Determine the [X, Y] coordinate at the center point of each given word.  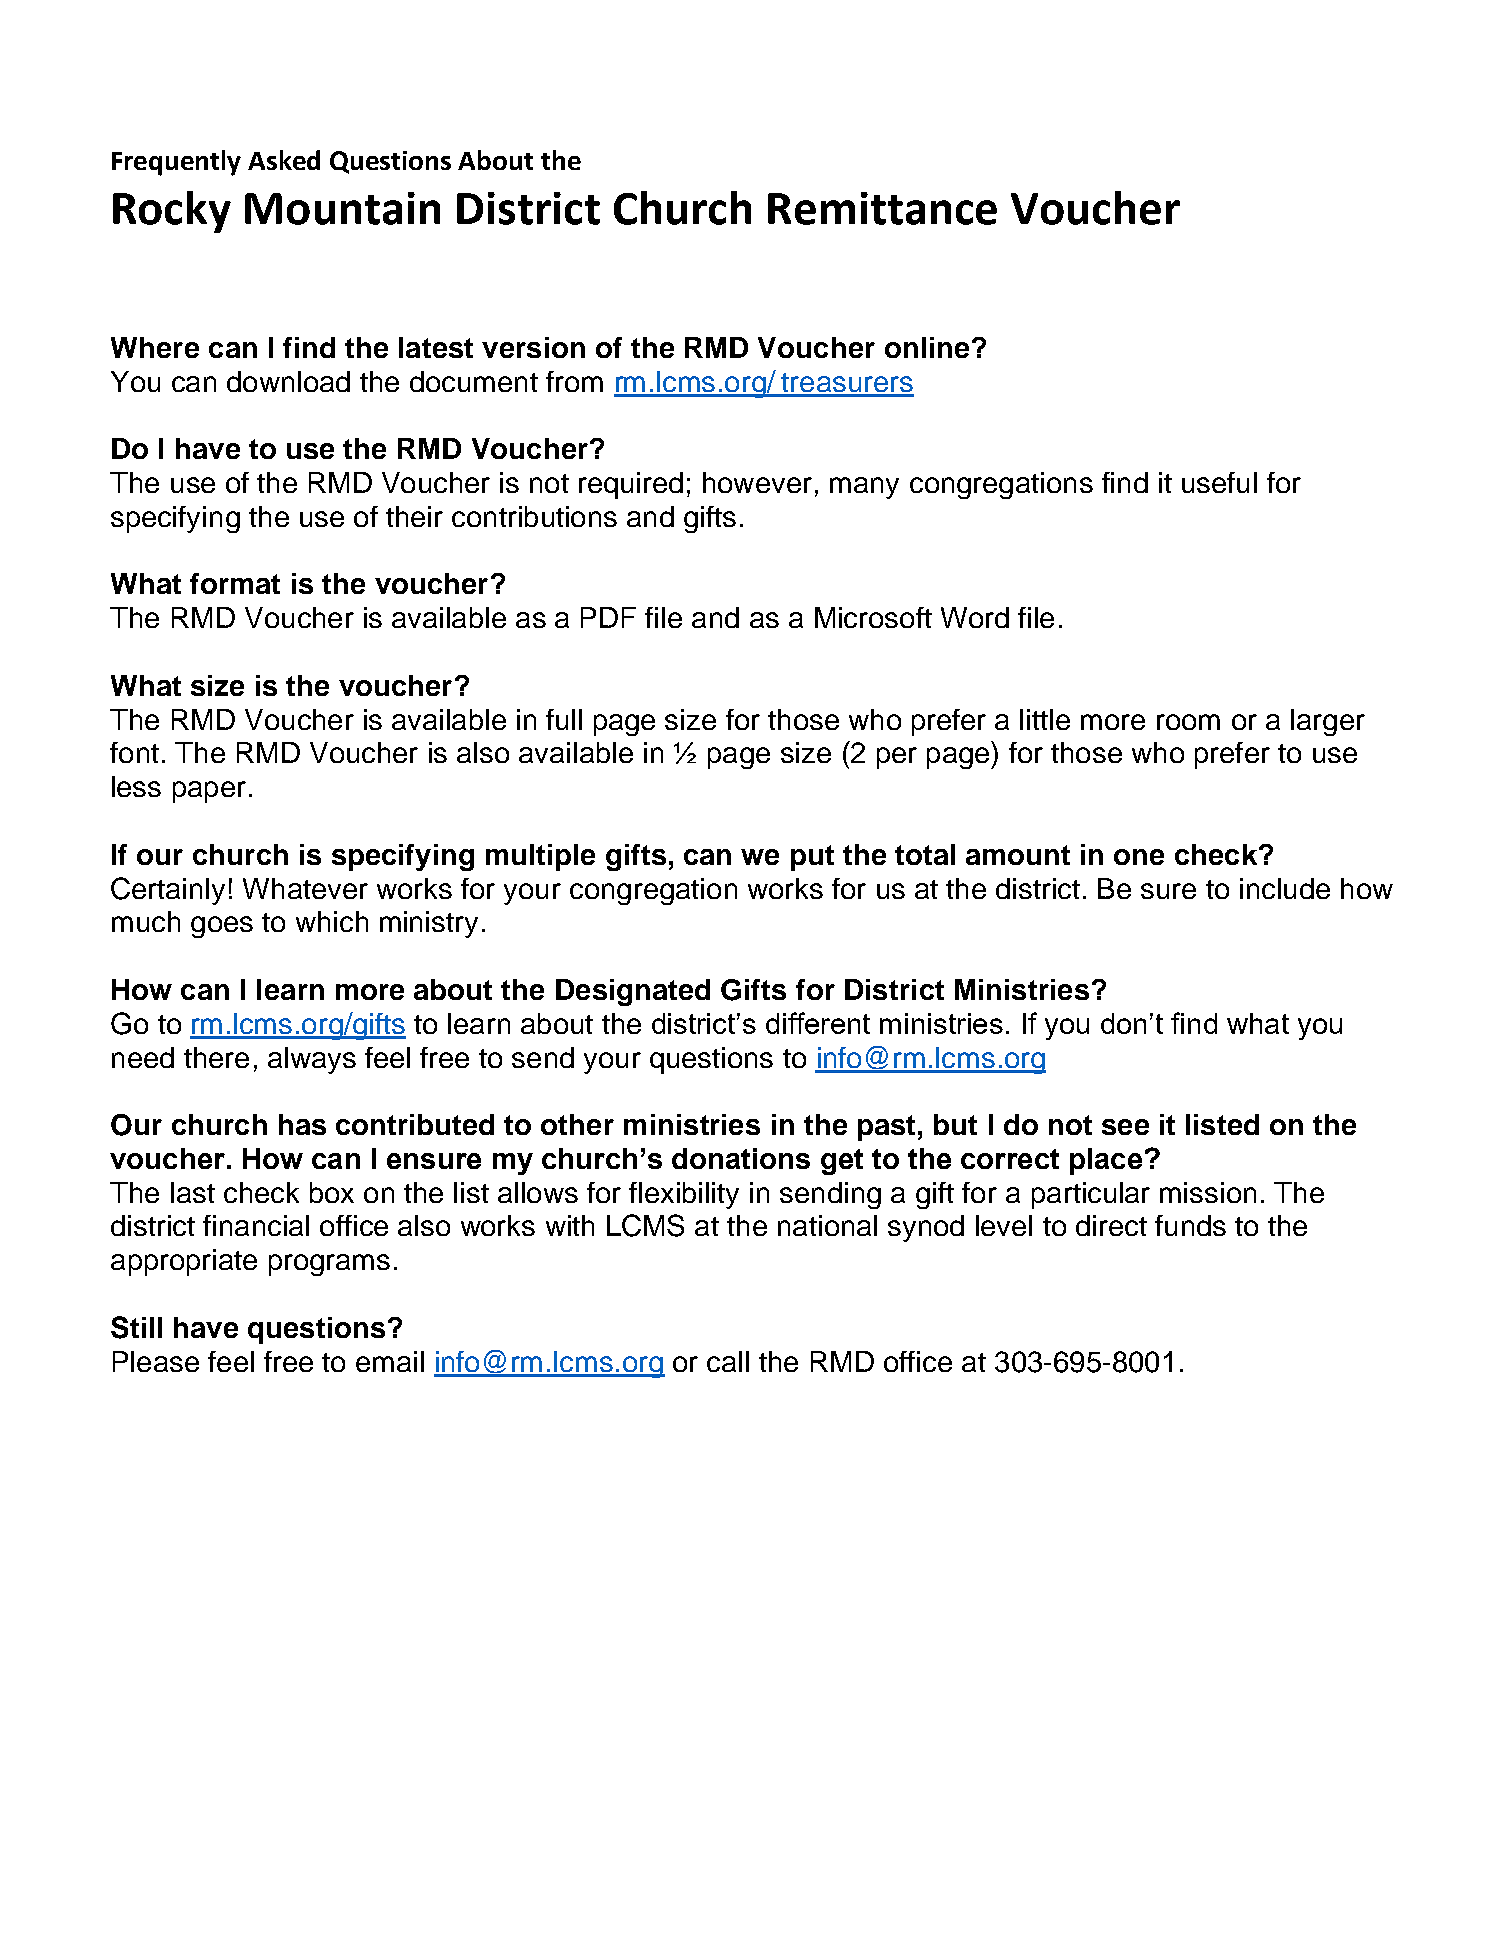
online [927, 347]
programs [329, 1265]
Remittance [882, 208]
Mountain [342, 208]
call [728, 1361]
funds [1190, 1225]
